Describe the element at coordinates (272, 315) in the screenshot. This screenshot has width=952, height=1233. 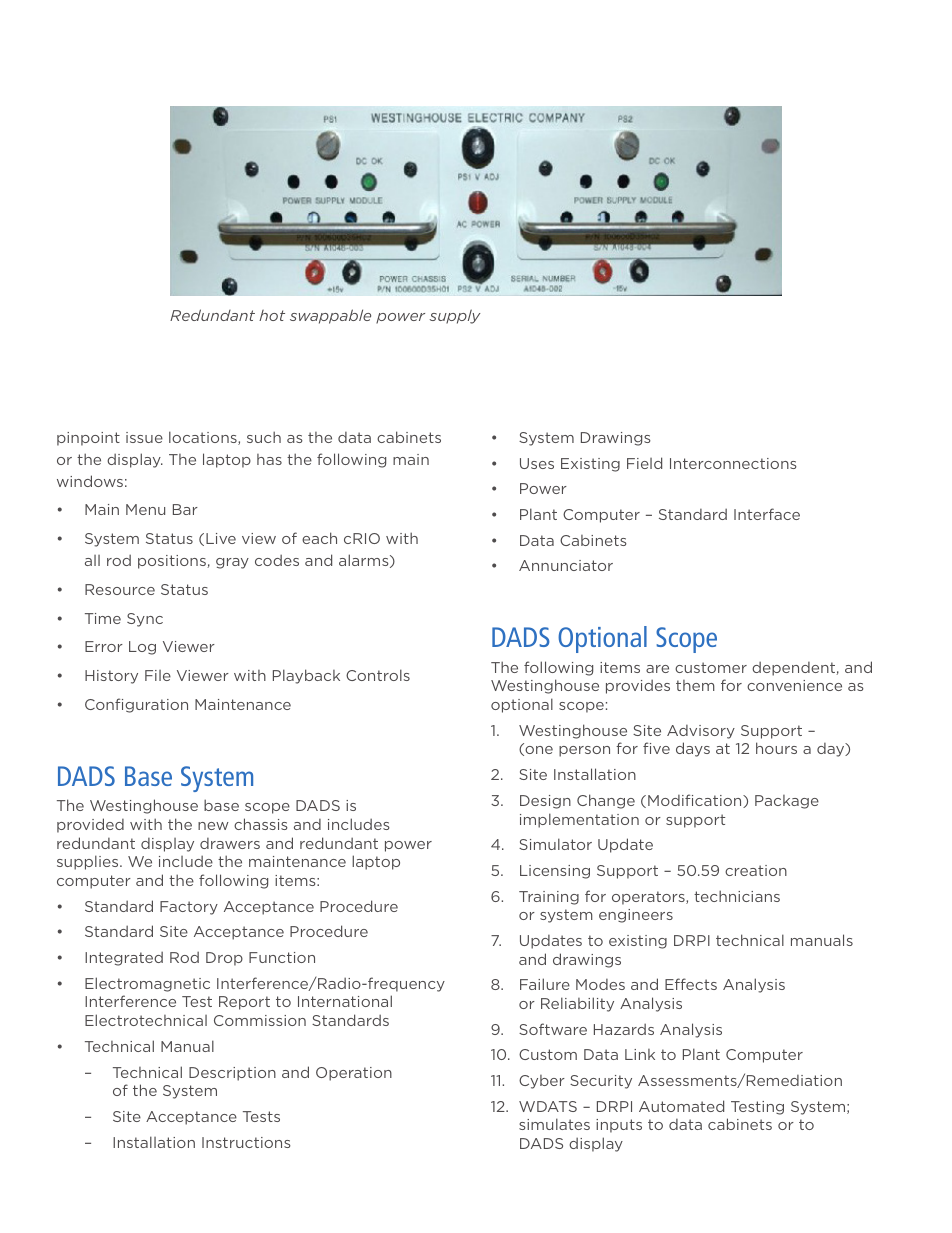
I see `hot` at that location.
